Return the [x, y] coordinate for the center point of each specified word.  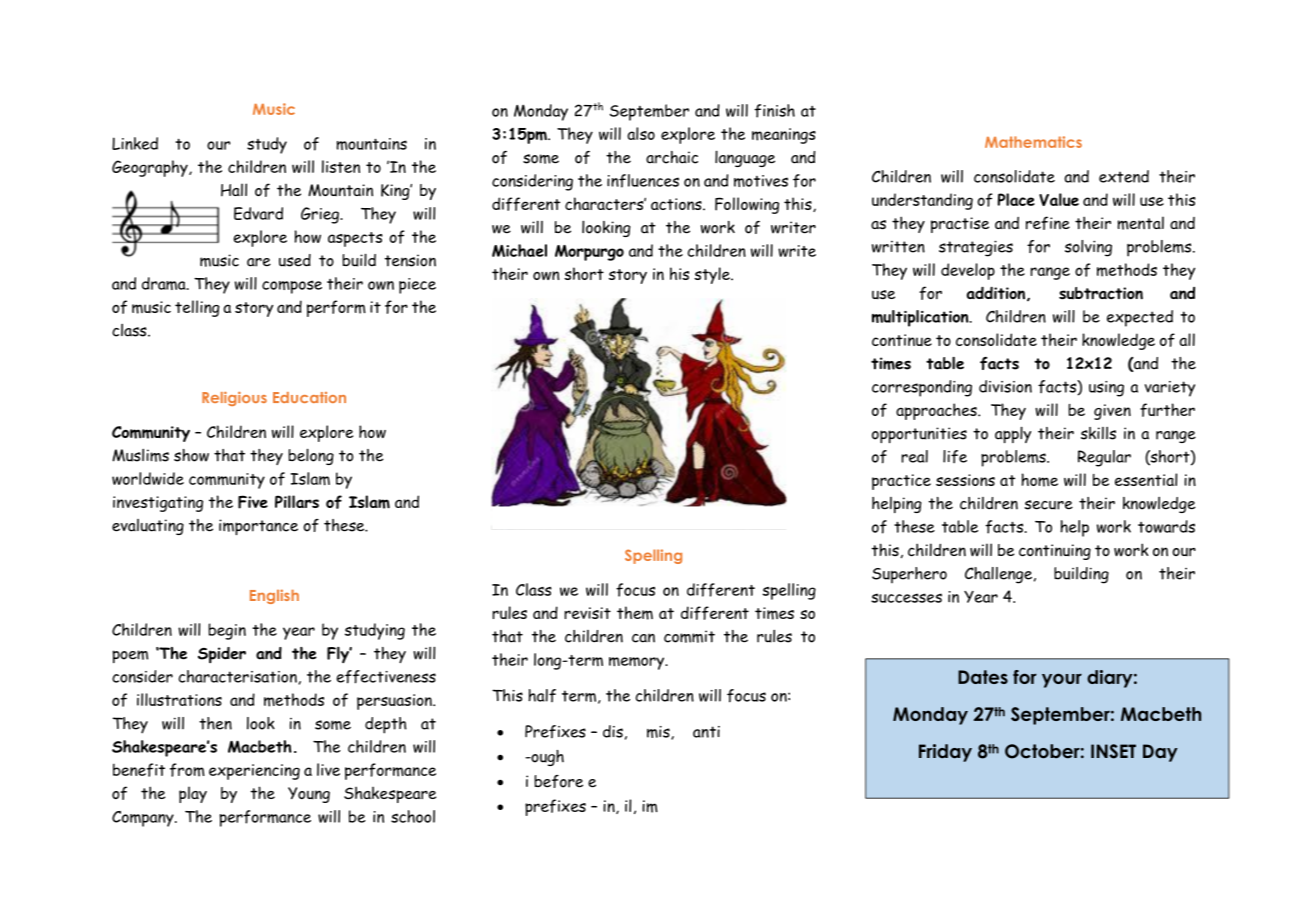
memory [638, 663]
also [641, 133]
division [1005, 386]
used [295, 260]
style [713, 275]
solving [1088, 248]
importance [258, 527]
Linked [135, 143]
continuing [1055, 552]
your [1062, 680]
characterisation [239, 677]
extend [1124, 176]
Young [309, 795]
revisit [587, 613]
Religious [234, 398]
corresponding [922, 388]
